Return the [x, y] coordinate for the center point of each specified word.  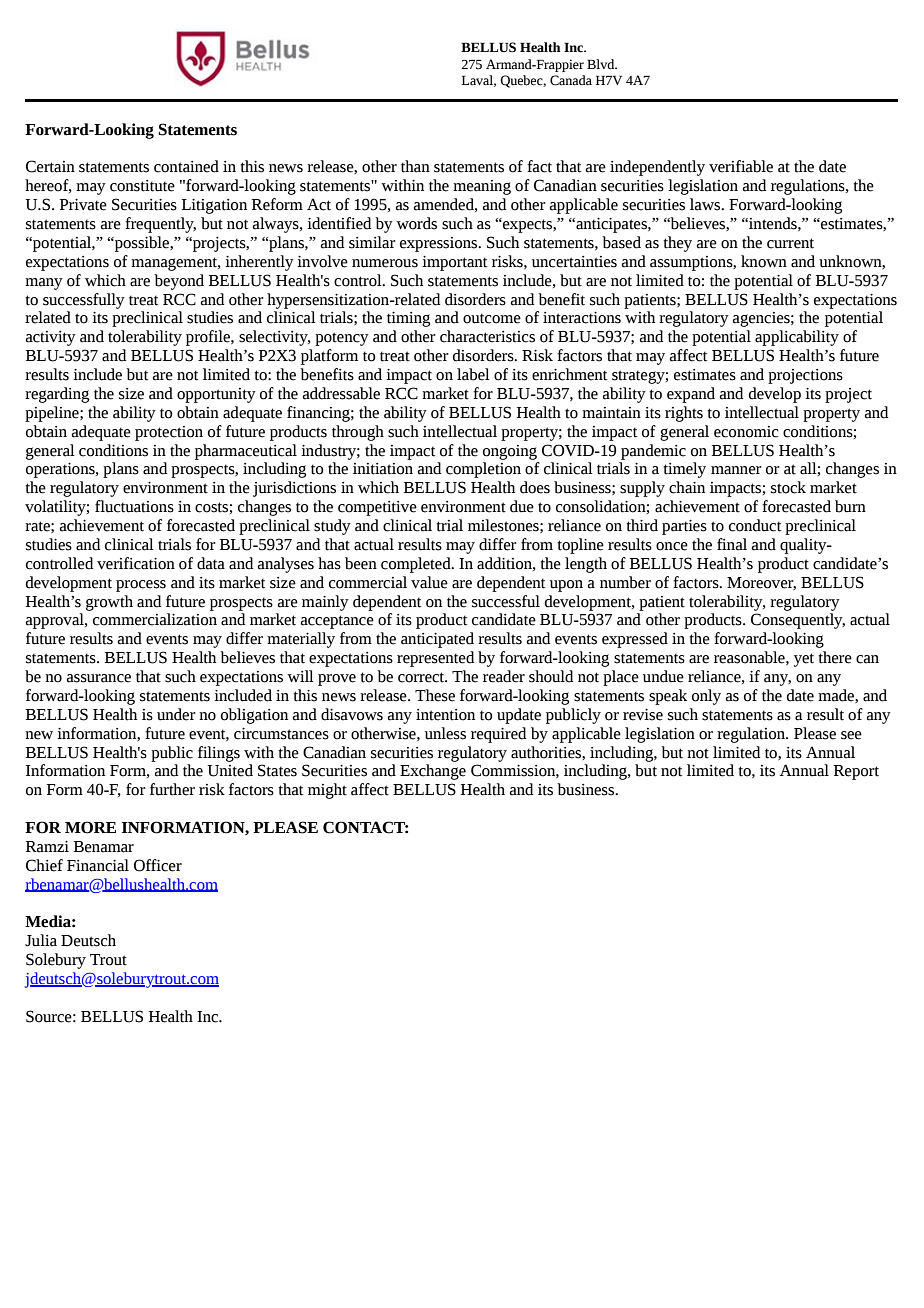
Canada [571, 80]
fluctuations [134, 506]
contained [186, 166]
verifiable [741, 166]
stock [788, 487]
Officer [158, 865]
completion [483, 470]
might [327, 791]
